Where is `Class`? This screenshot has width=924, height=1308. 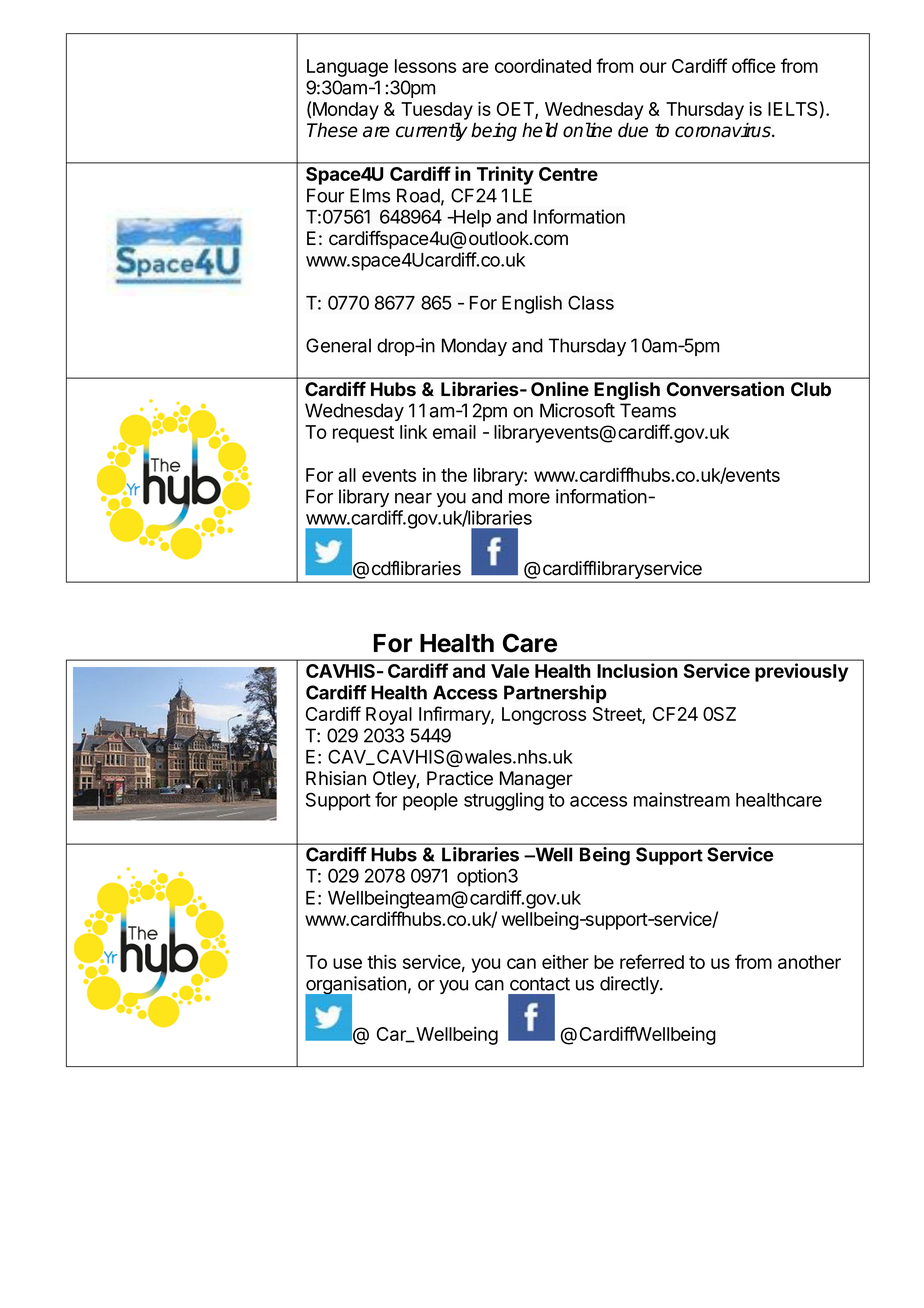
Class is located at coordinates (591, 302).
